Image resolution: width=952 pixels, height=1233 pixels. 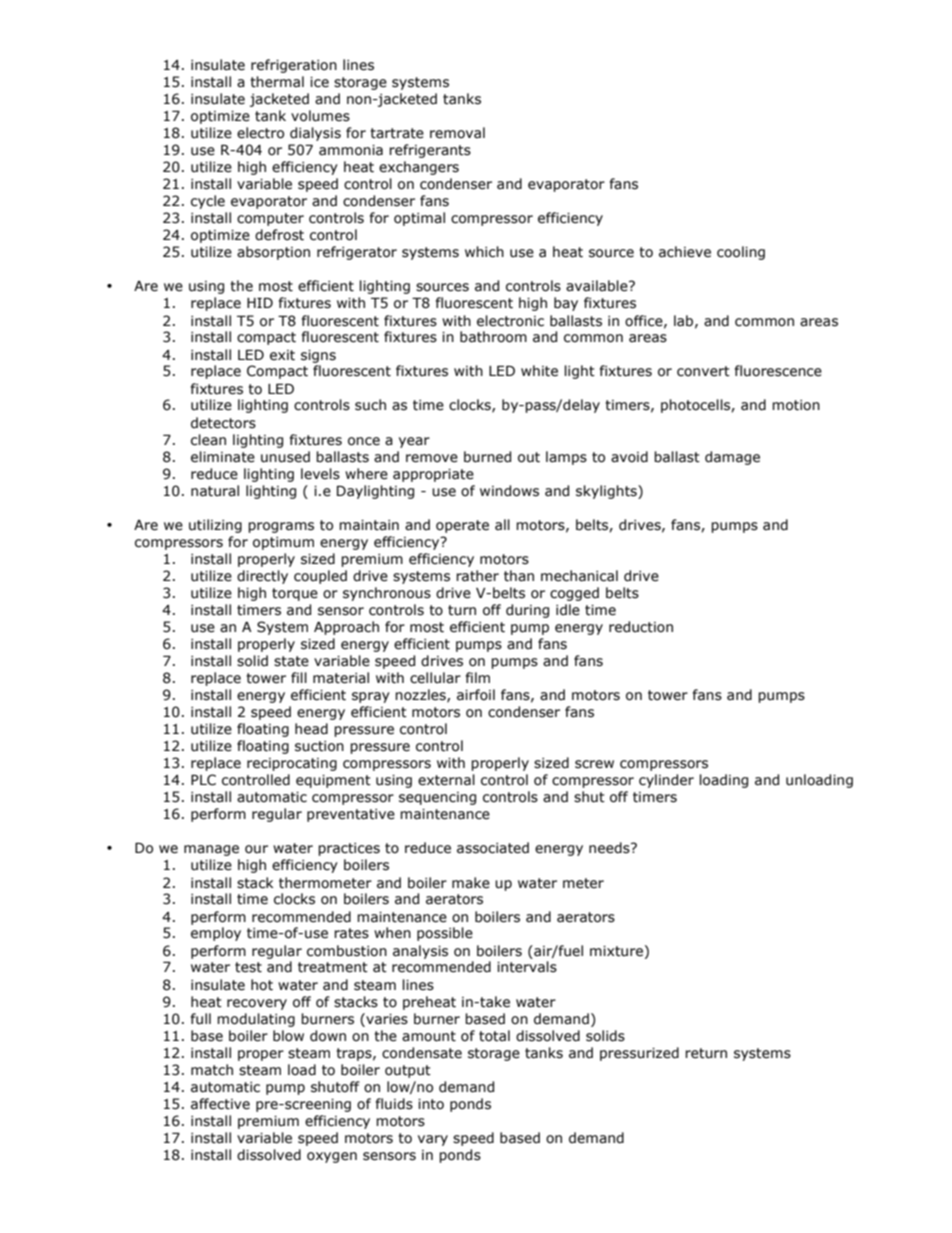 I want to click on removal, so click(x=457, y=133).
